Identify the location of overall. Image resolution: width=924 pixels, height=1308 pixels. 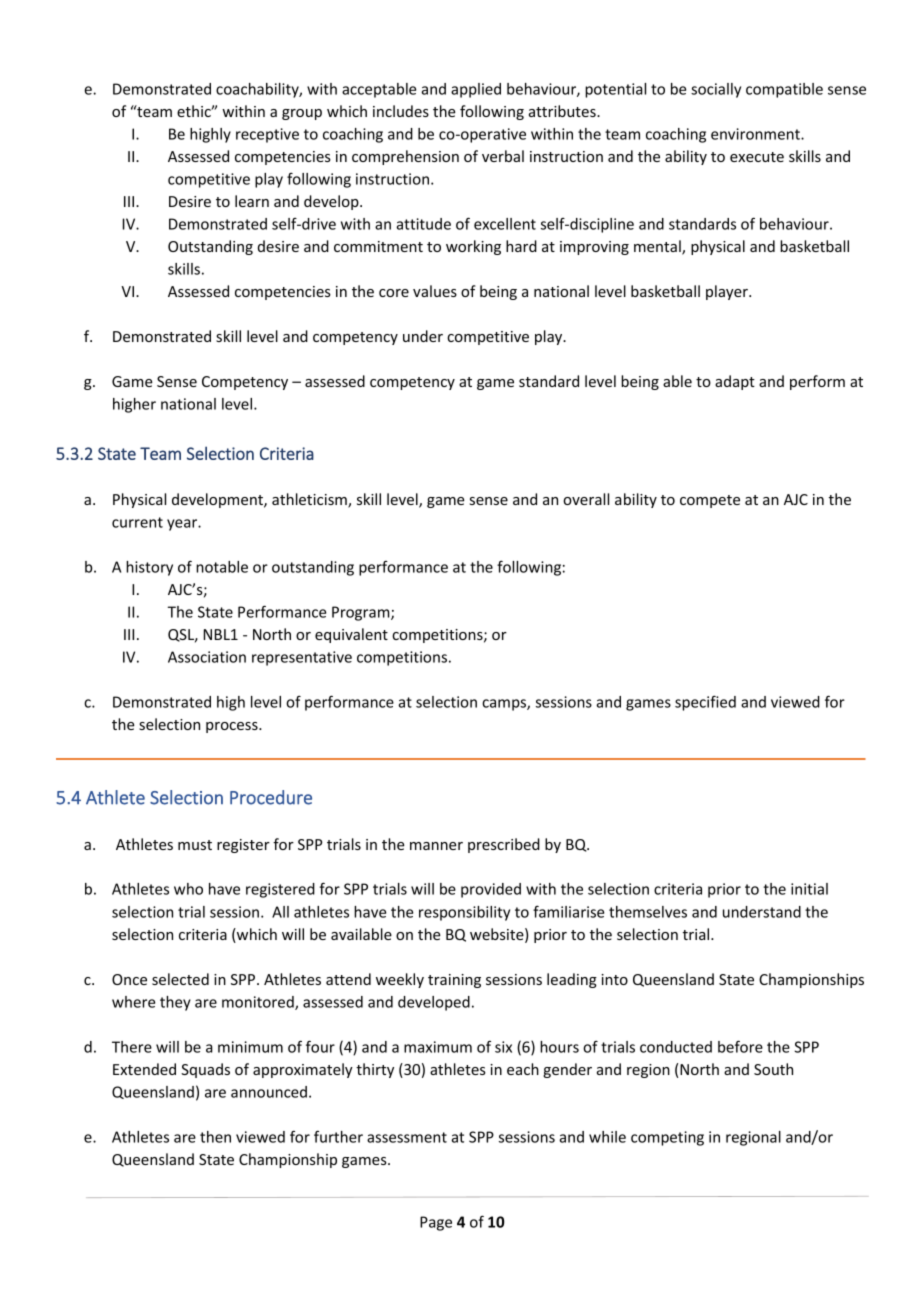
(586, 499).
